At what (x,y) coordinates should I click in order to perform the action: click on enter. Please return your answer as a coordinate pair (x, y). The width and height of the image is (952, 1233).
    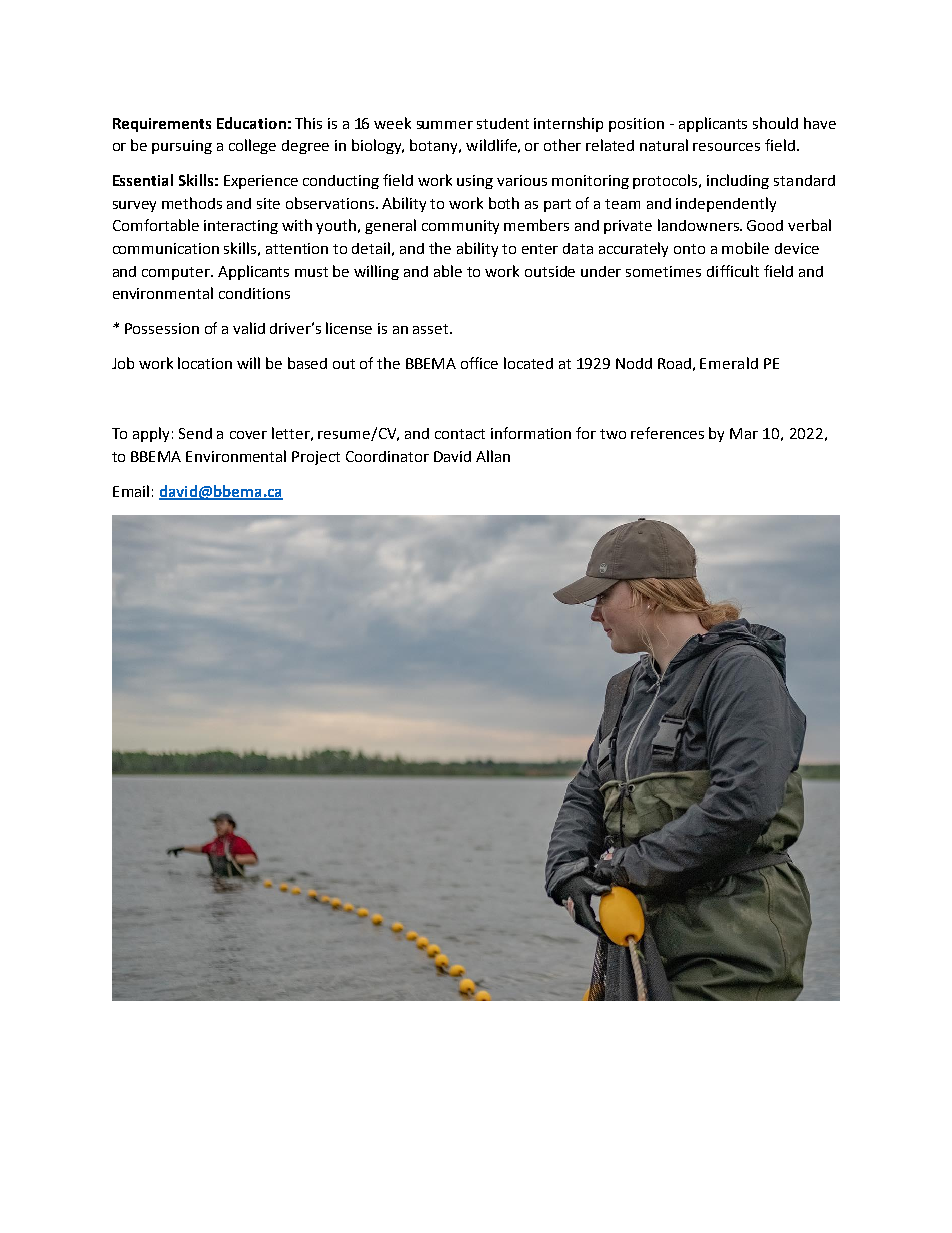
    Looking at the image, I should click on (540, 249).
